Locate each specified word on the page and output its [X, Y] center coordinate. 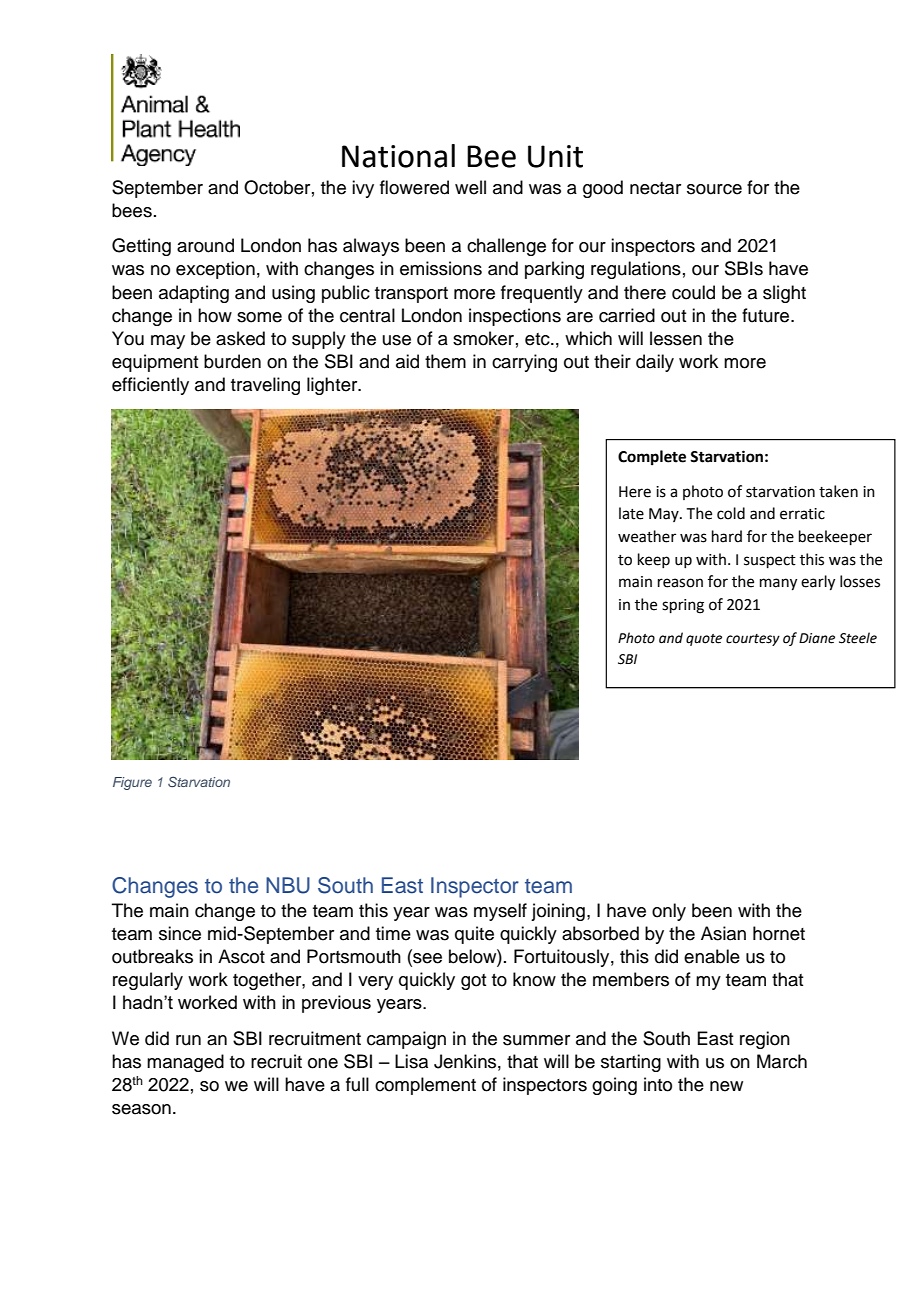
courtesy [753, 640]
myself [500, 912]
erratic [802, 514]
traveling [265, 386]
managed [185, 1063]
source [714, 189]
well [470, 187]
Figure [132, 783]
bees [132, 210]
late [631, 513]
